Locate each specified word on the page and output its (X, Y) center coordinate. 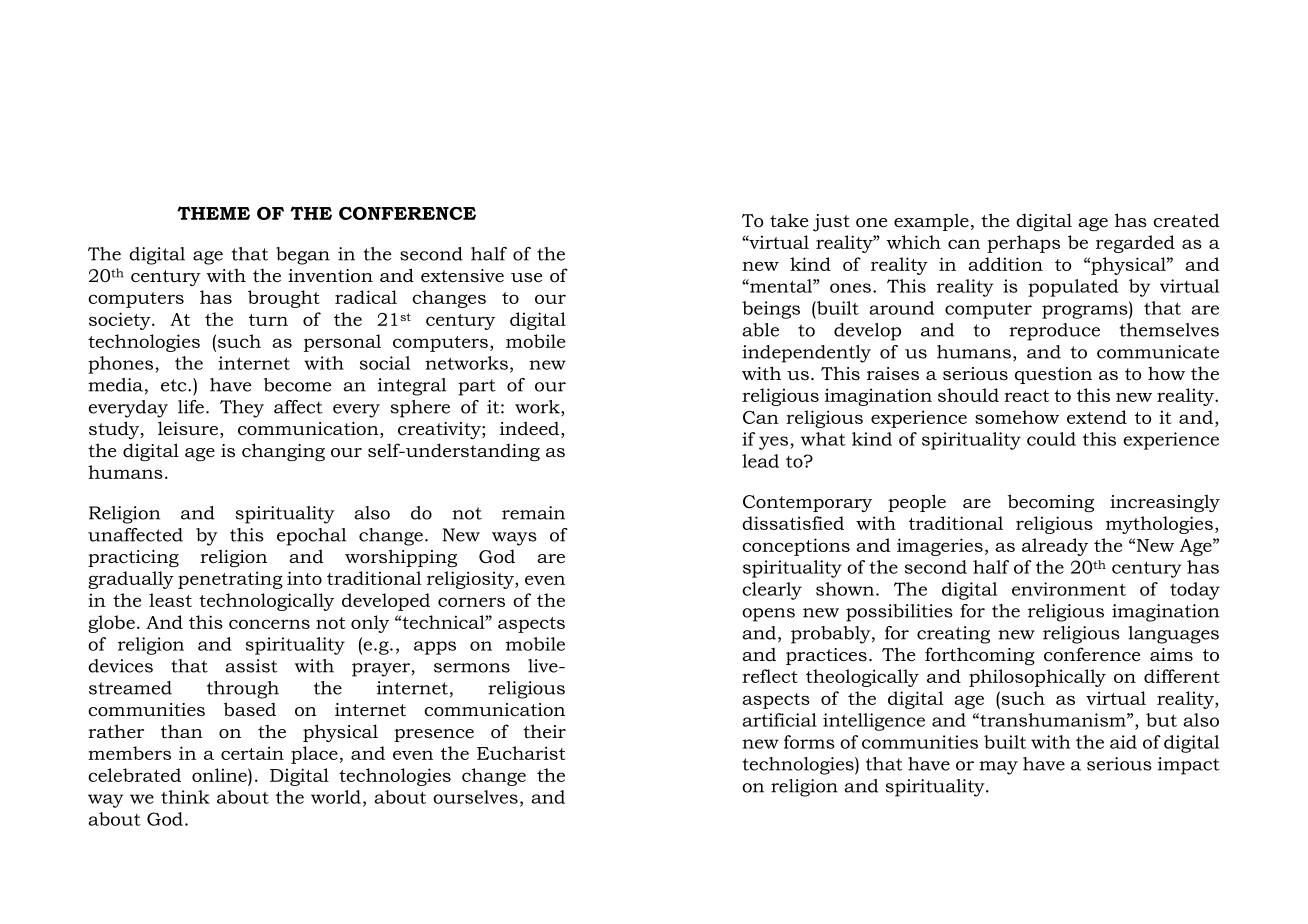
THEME (213, 213)
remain (533, 513)
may (998, 768)
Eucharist (521, 753)
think (185, 797)
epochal (311, 537)
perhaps (1023, 244)
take (789, 220)
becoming (1051, 503)
